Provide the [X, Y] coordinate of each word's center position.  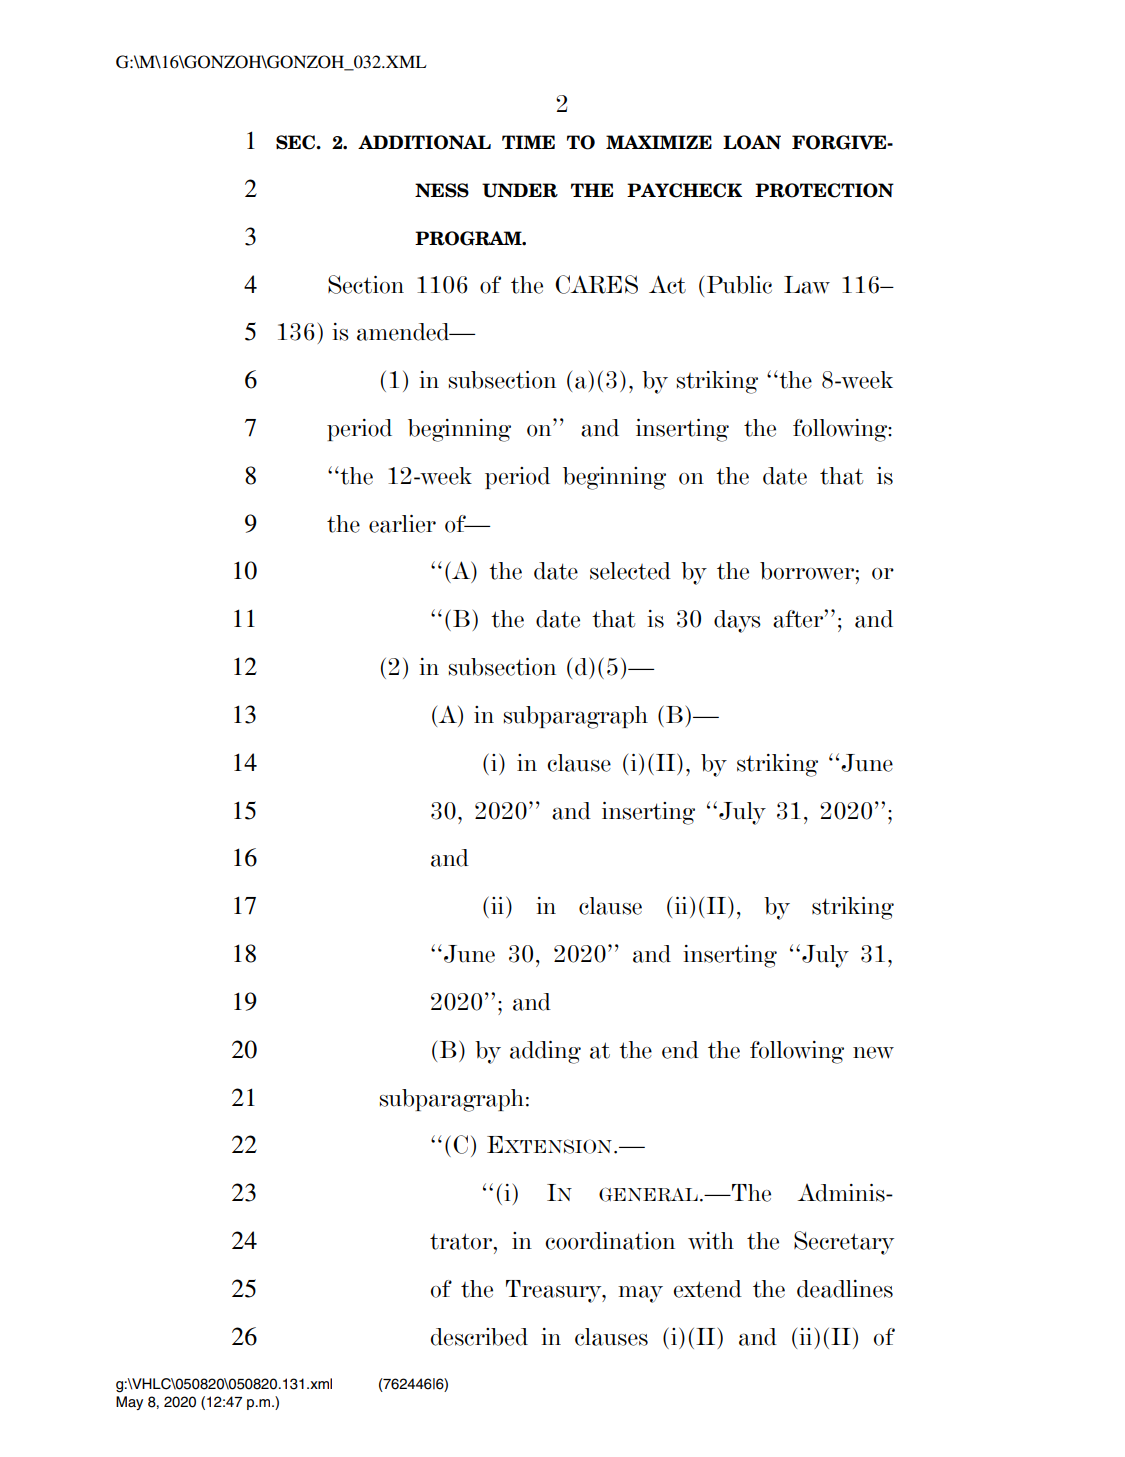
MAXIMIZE [659, 142]
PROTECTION [824, 190]
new [873, 1053]
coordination [610, 1241]
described [479, 1337]
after [799, 619]
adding [545, 1052]
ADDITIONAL [424, 142]
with [711, 1241]
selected [630, 571]
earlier [402, 524]
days [737, 621]
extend [708, 1289]
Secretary [844, 1243]
